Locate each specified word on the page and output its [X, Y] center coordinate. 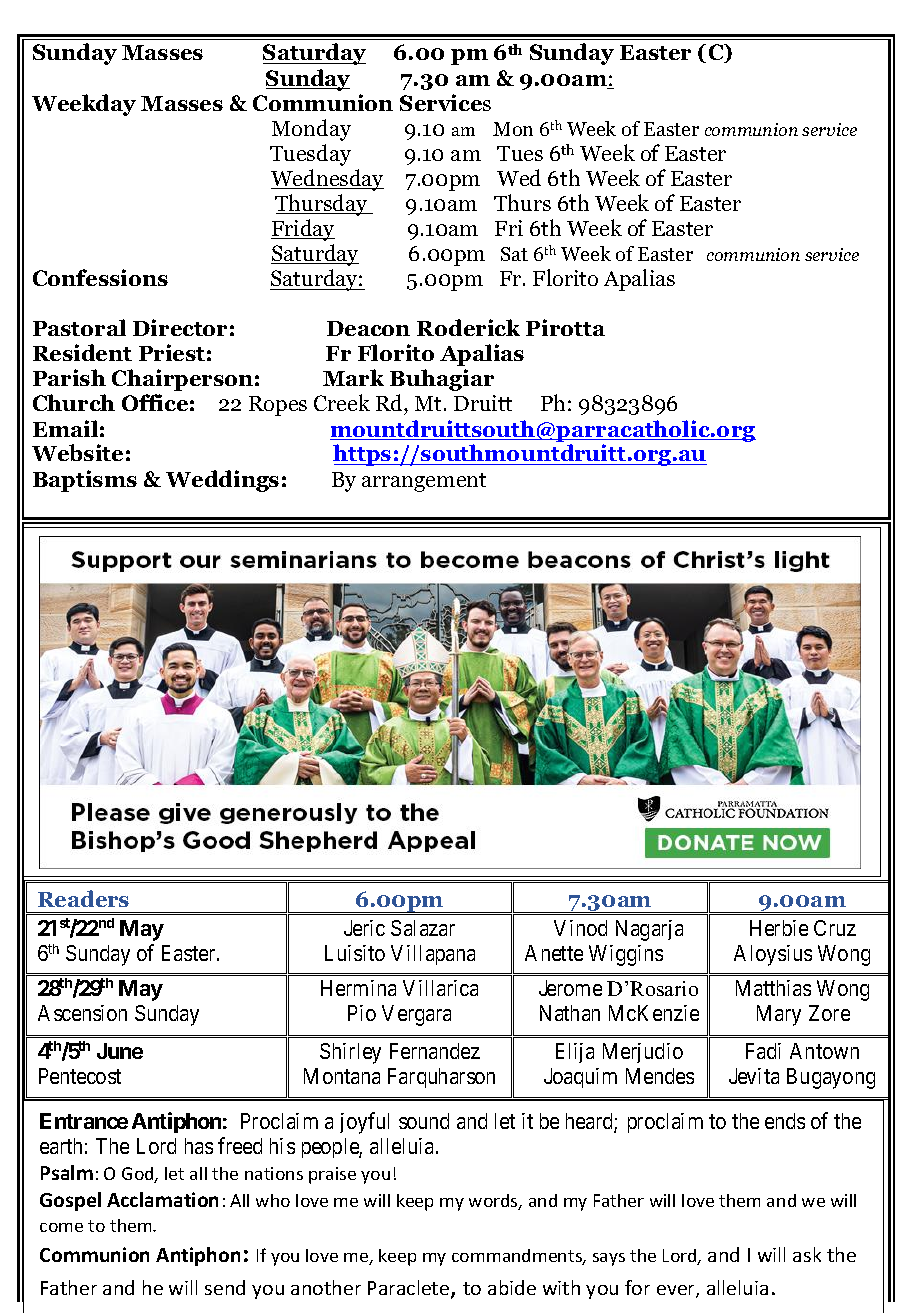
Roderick [468, 327]
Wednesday [327, 180]
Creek [342, 402]
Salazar [423, 928]
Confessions [100, 277]
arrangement [424, 482]
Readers [83, 898]
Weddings [222, 481]
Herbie [779, 928]
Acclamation [162, 1199]
